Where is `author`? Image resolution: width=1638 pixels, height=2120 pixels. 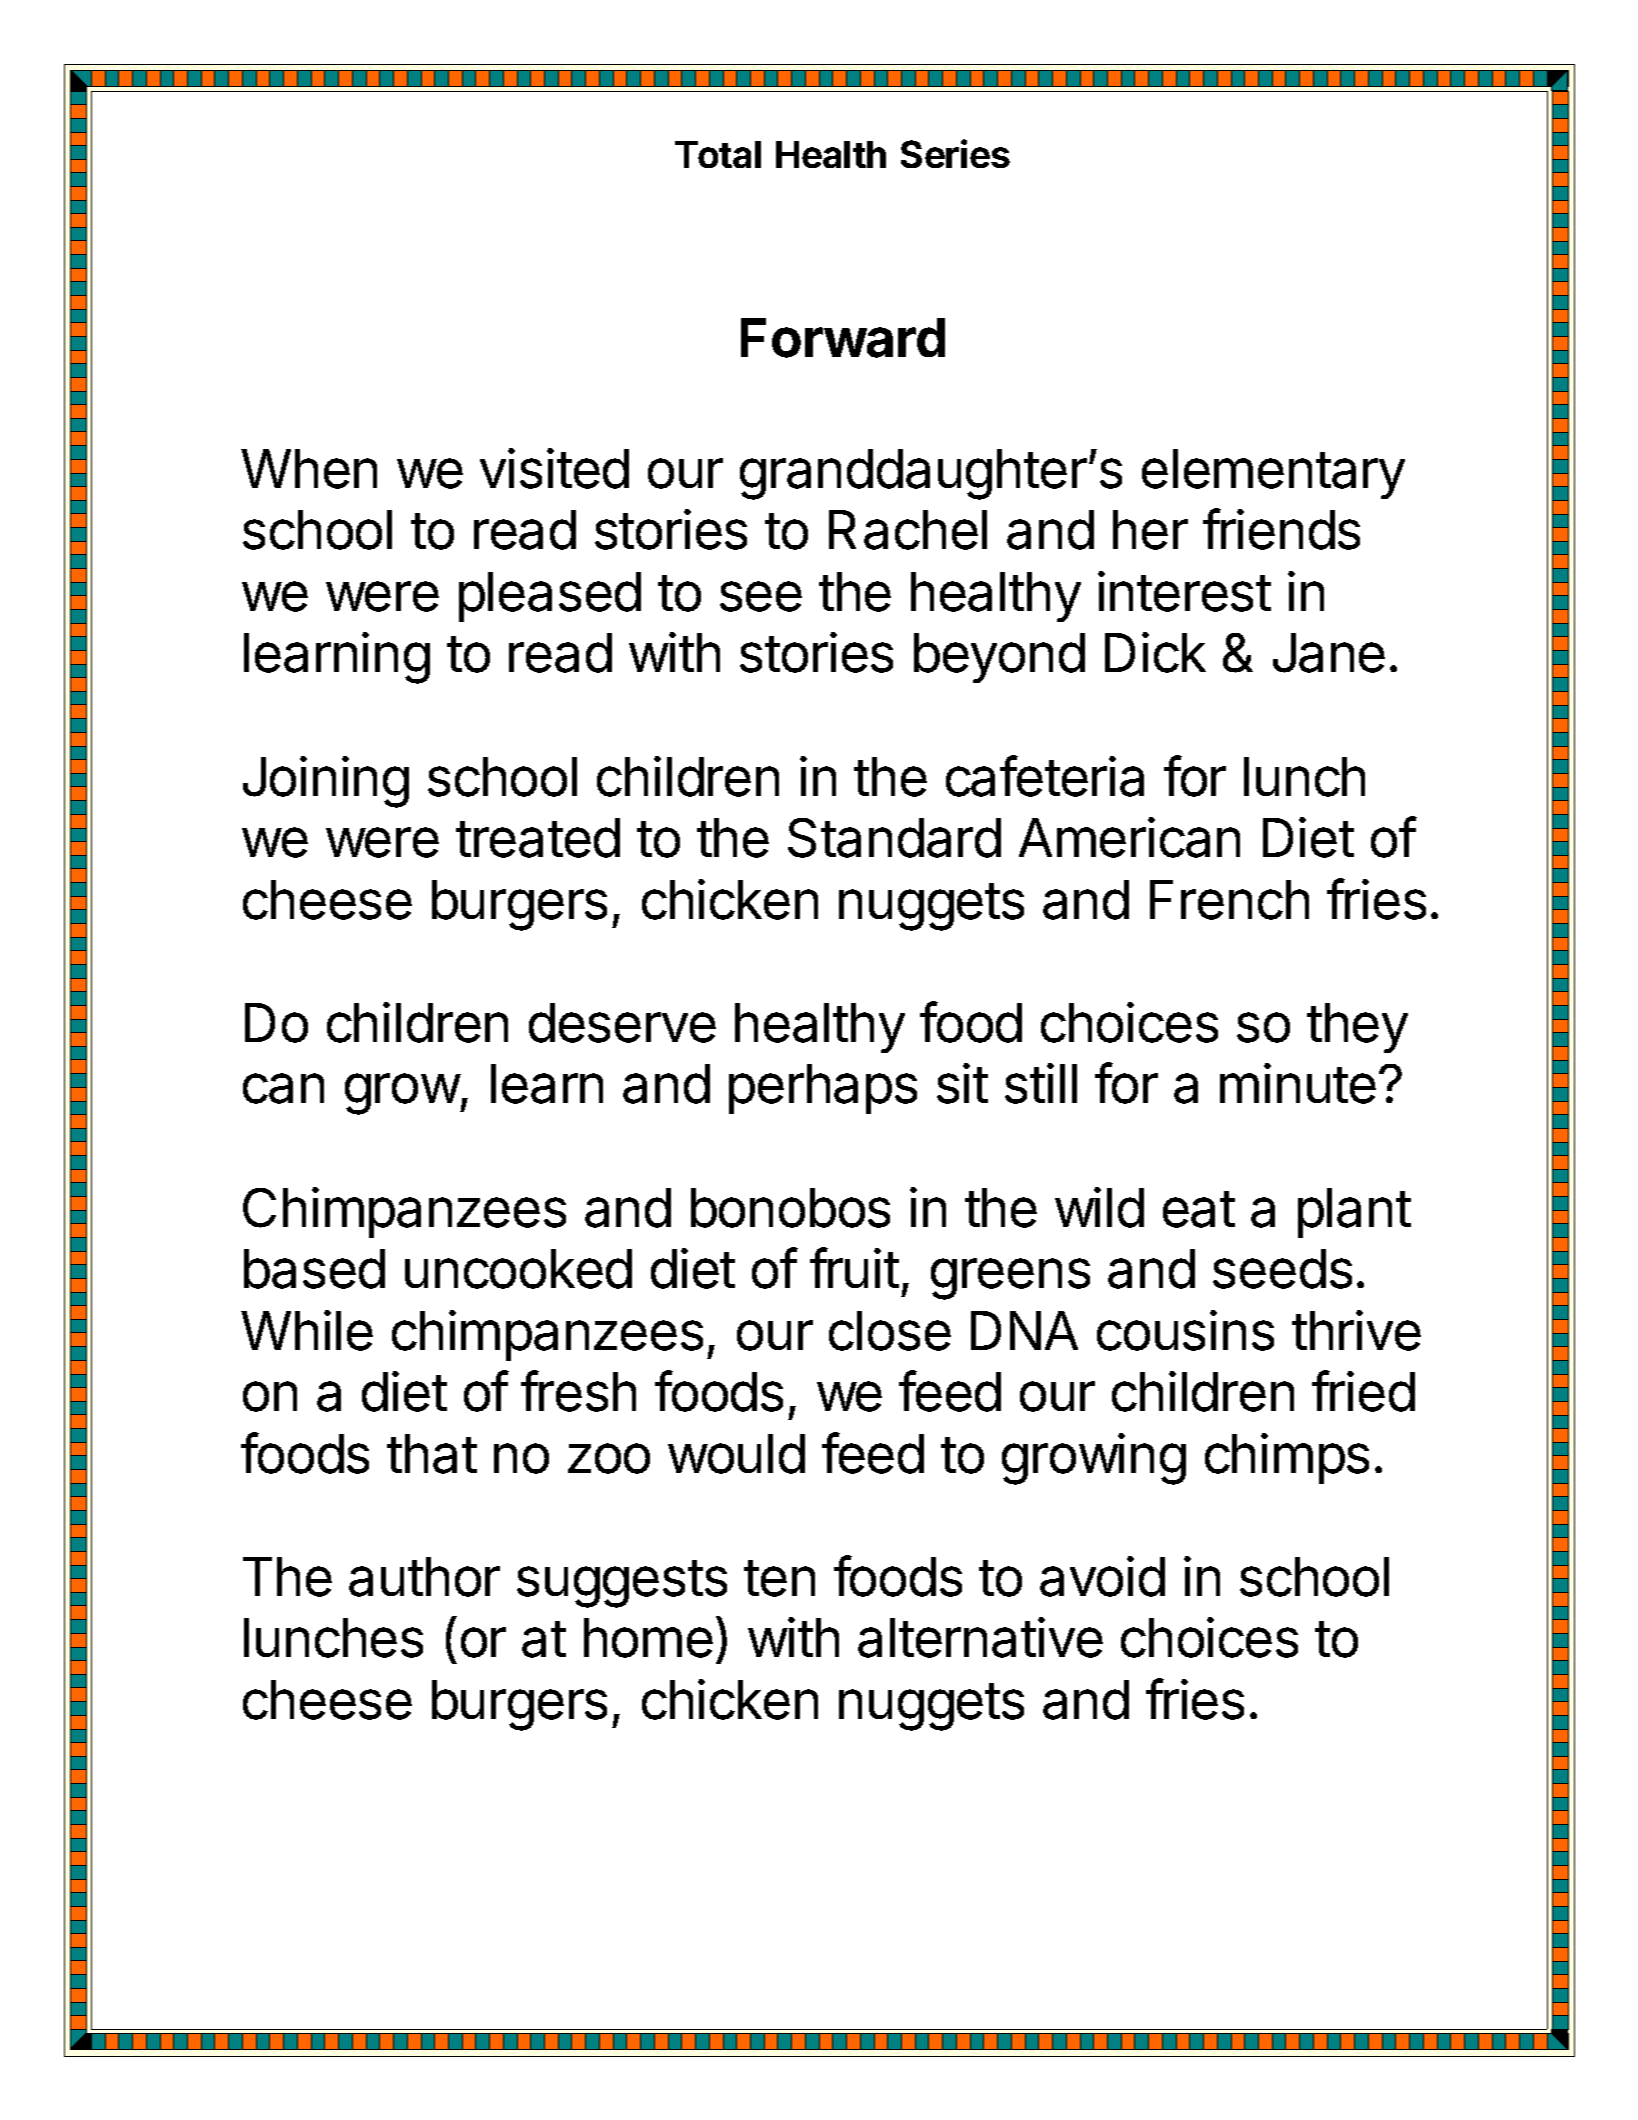
author is located at coordinates (424, 1577).
